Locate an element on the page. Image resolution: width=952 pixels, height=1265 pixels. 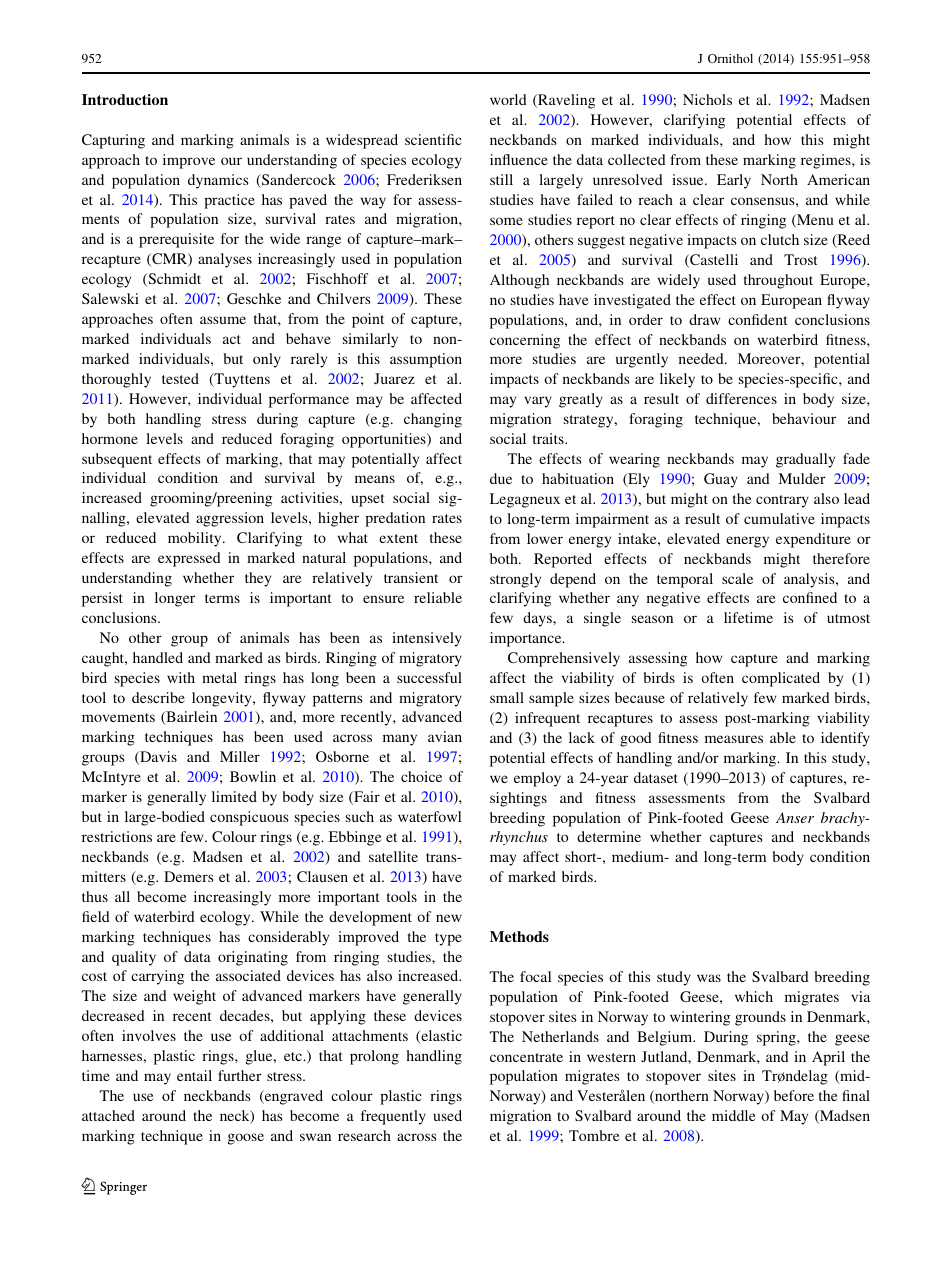
entail is located at coordinates (194, 1075).
